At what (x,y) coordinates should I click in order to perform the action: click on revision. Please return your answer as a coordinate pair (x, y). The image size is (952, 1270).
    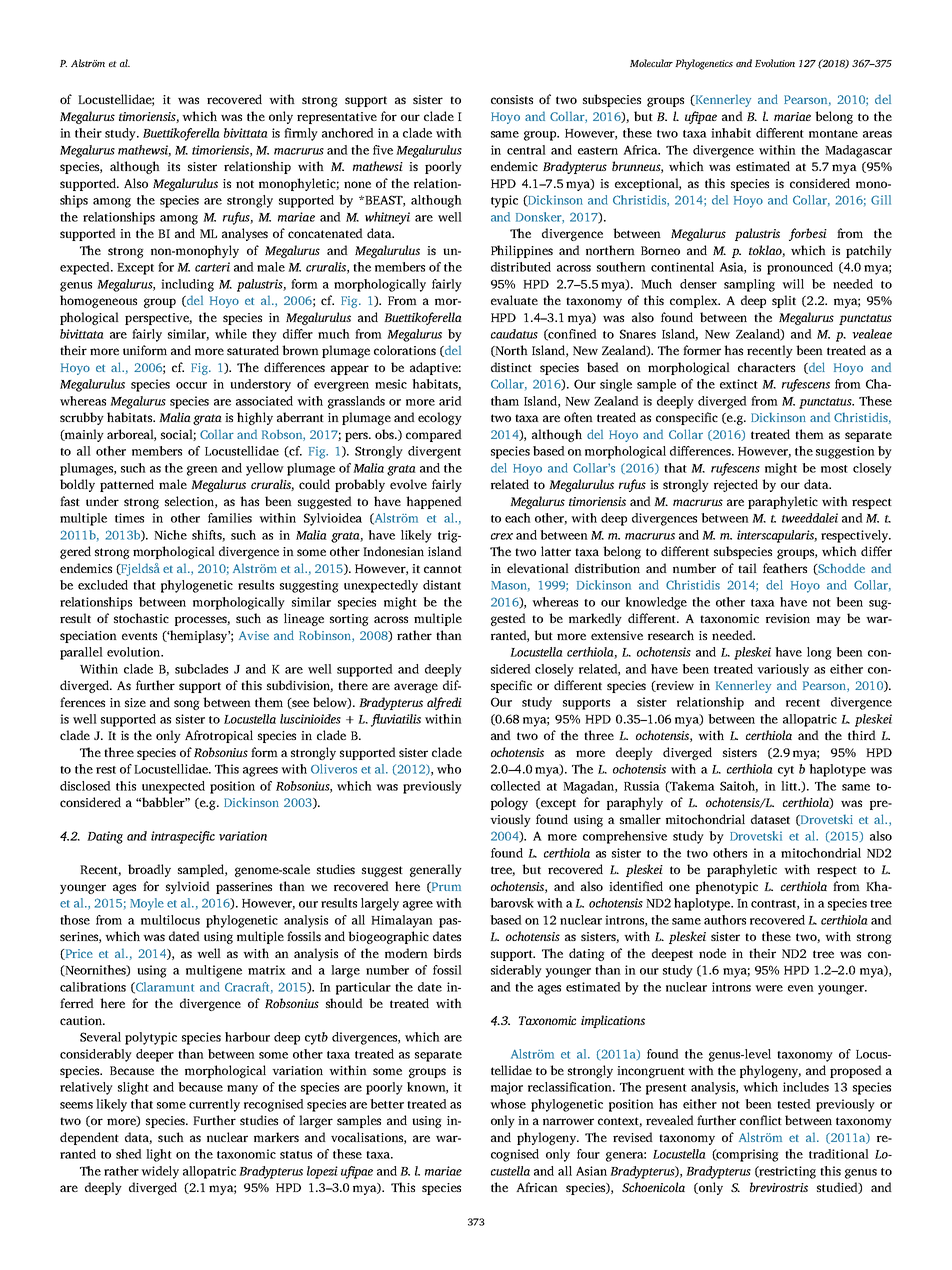
    Looking at the image, I should click on (788, 618).
